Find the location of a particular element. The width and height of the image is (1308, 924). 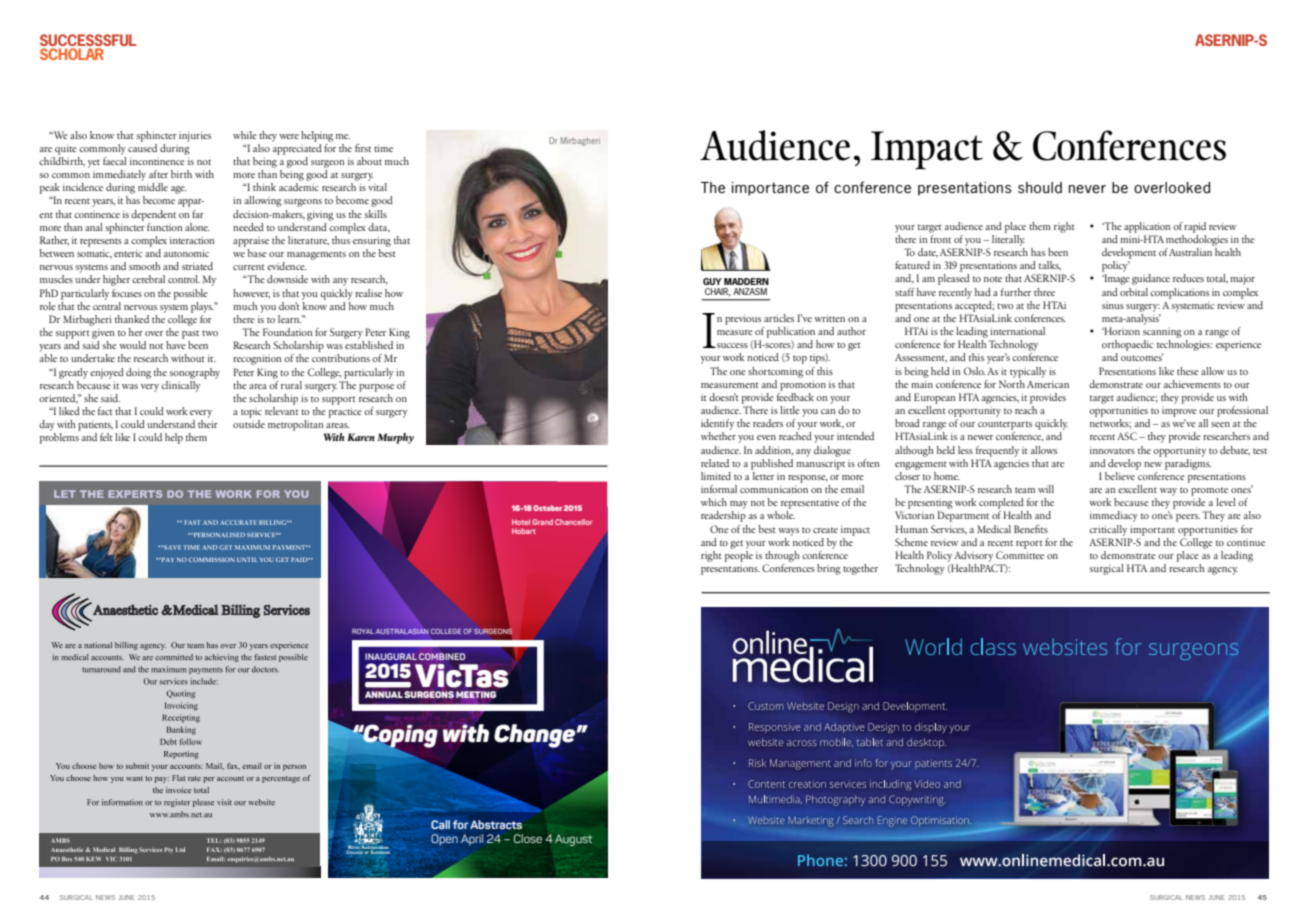

importance is located at coordinates (770, 189).
